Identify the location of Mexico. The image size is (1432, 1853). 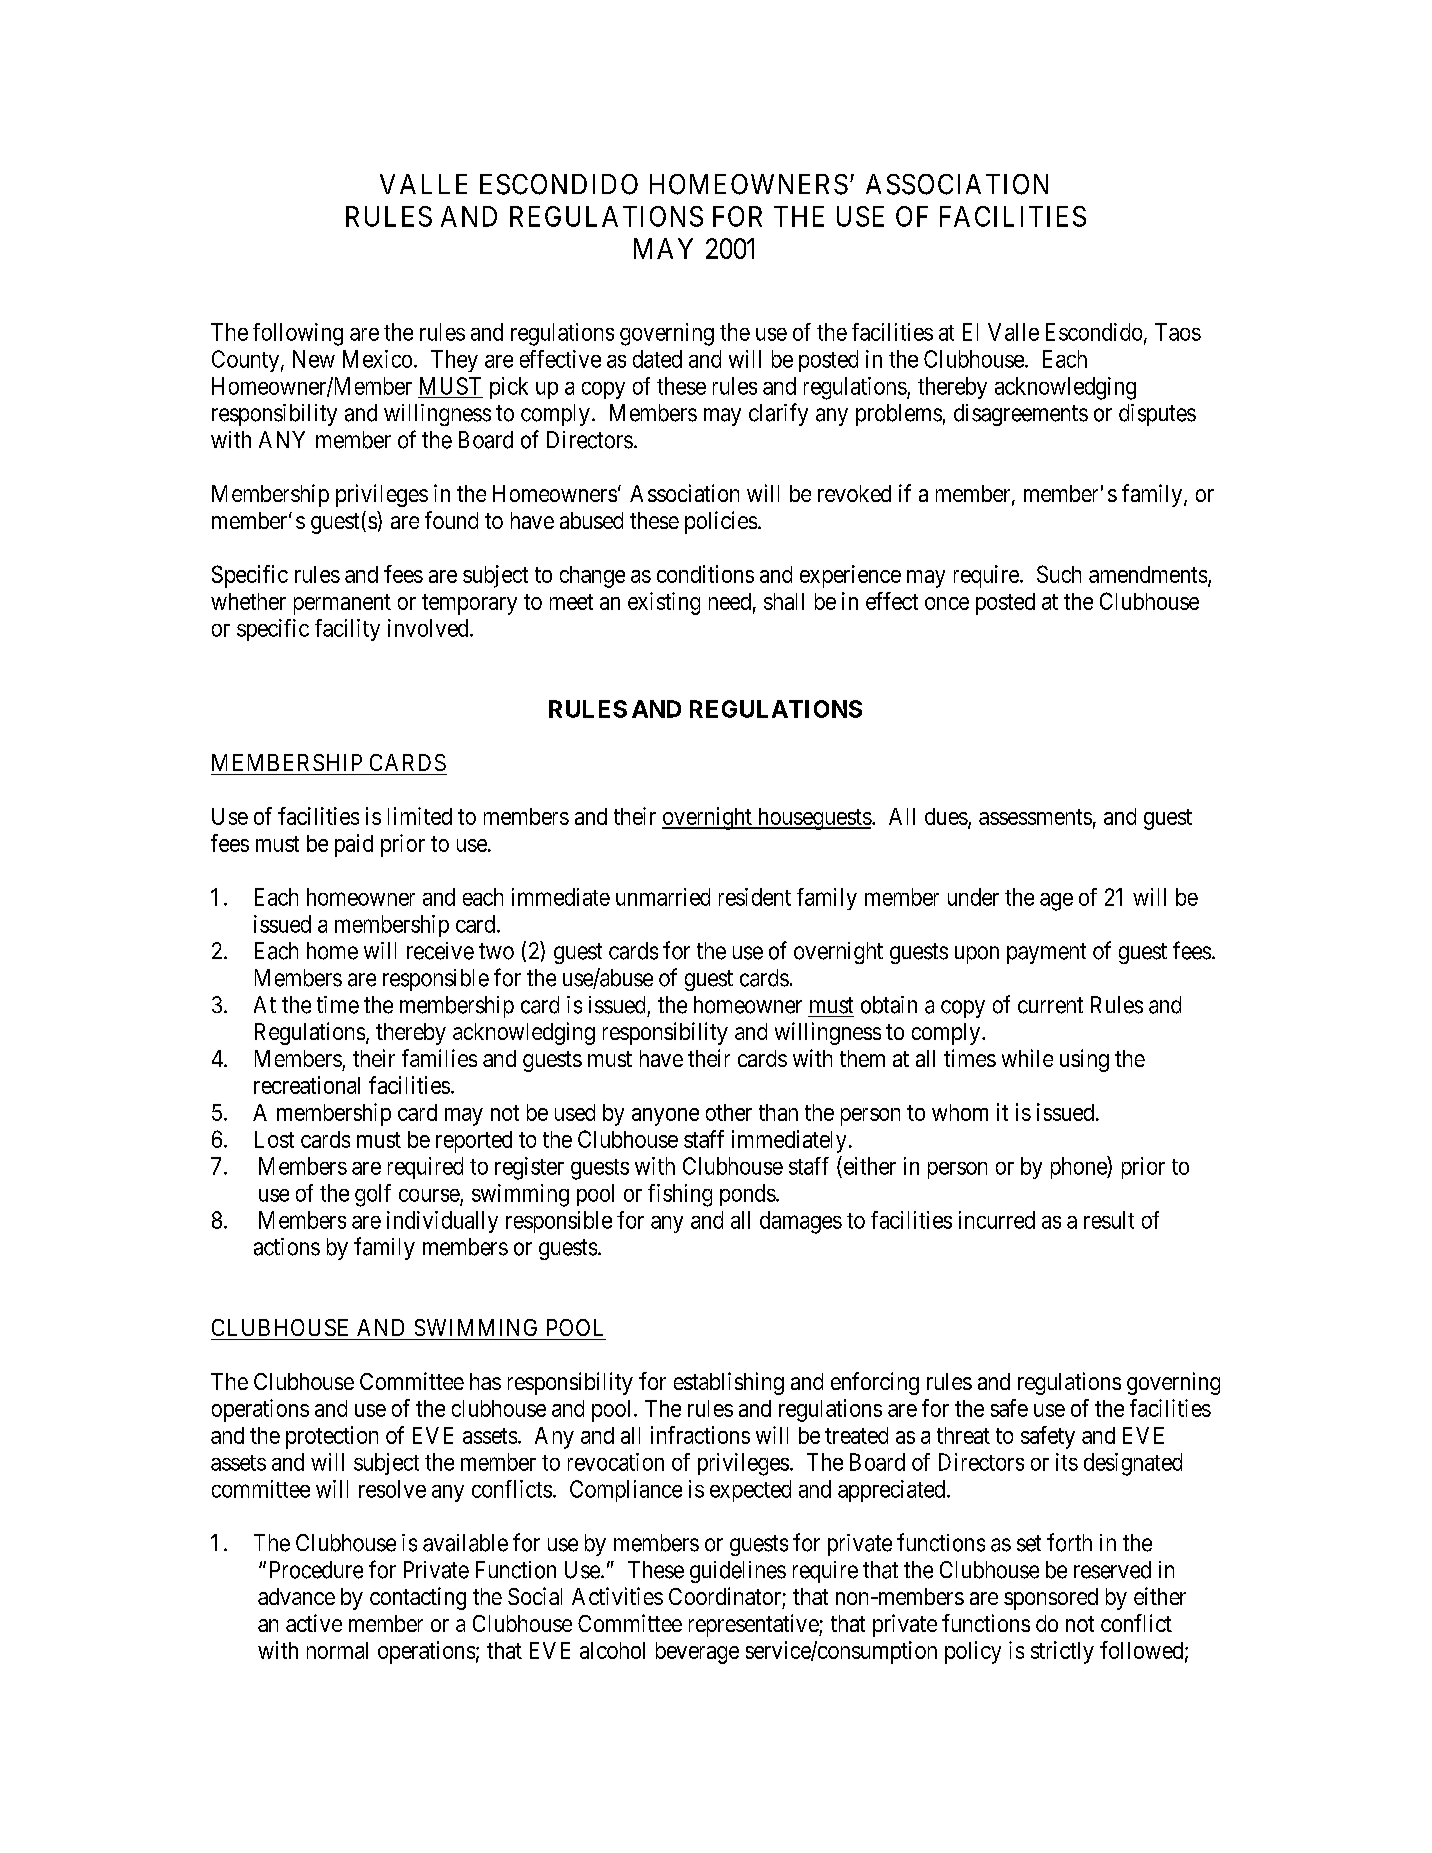
(377, 359).
